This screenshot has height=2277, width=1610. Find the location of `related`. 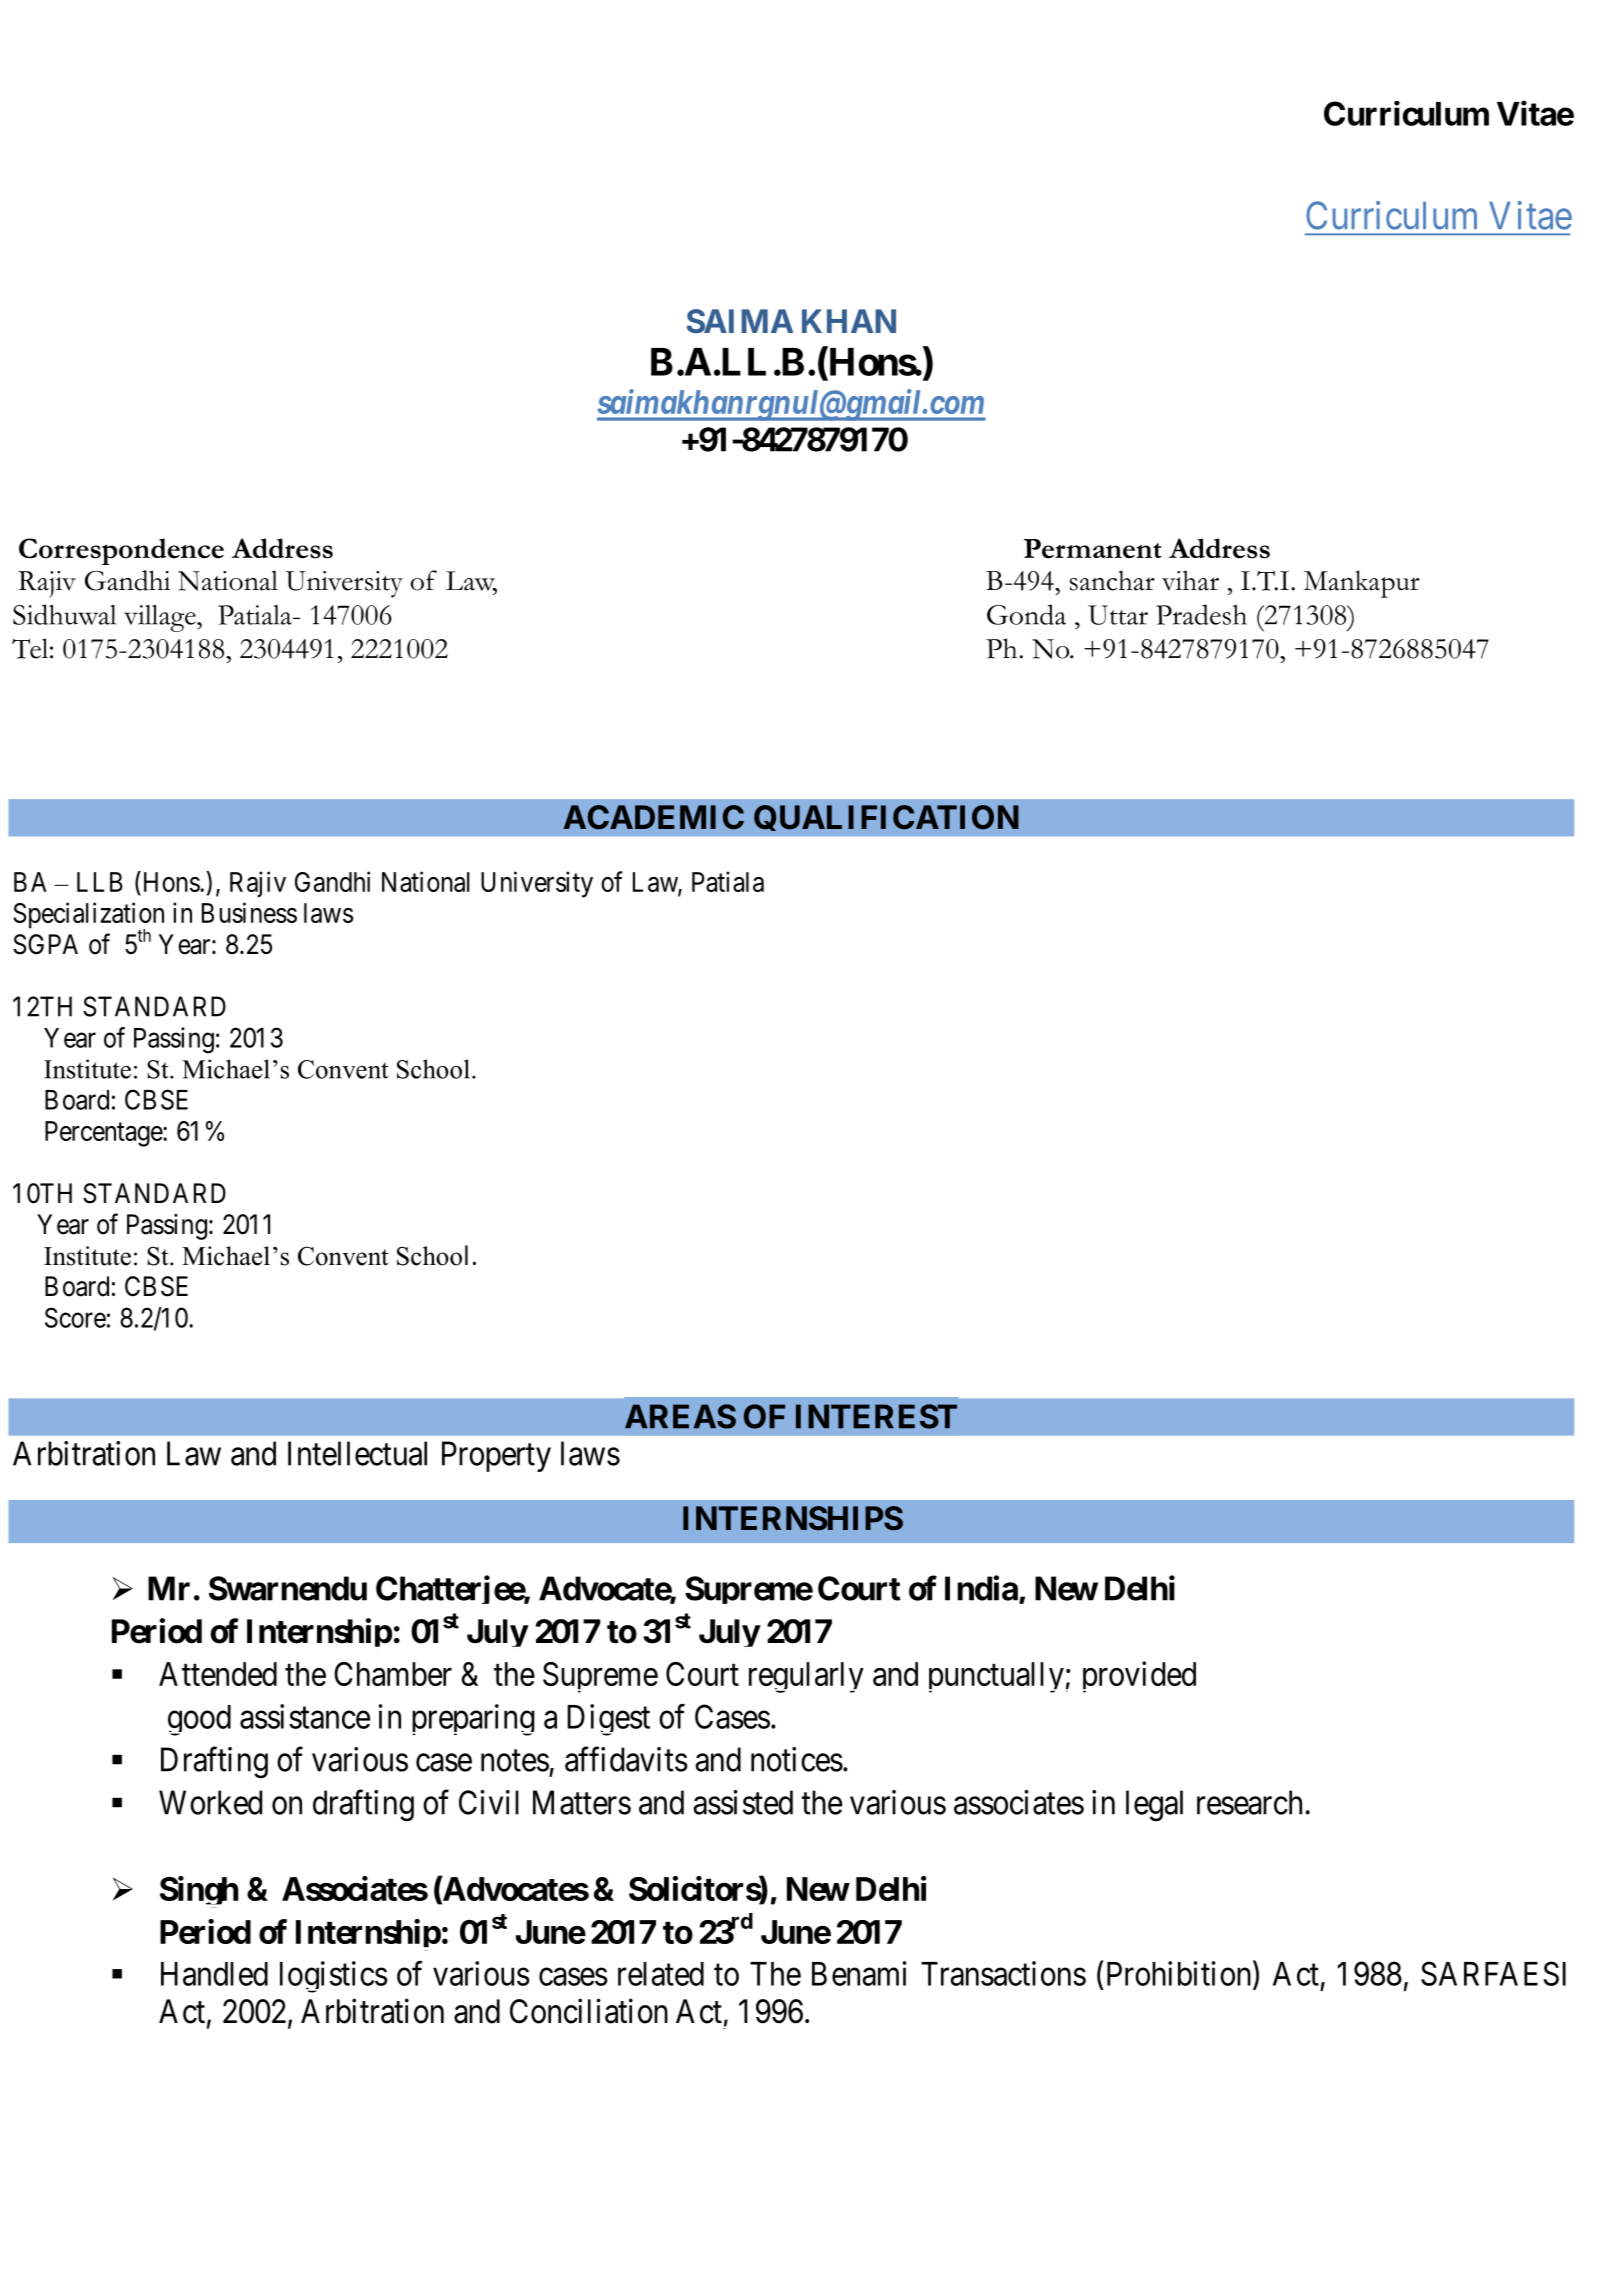

related is located at coordinates (661, 1974).
